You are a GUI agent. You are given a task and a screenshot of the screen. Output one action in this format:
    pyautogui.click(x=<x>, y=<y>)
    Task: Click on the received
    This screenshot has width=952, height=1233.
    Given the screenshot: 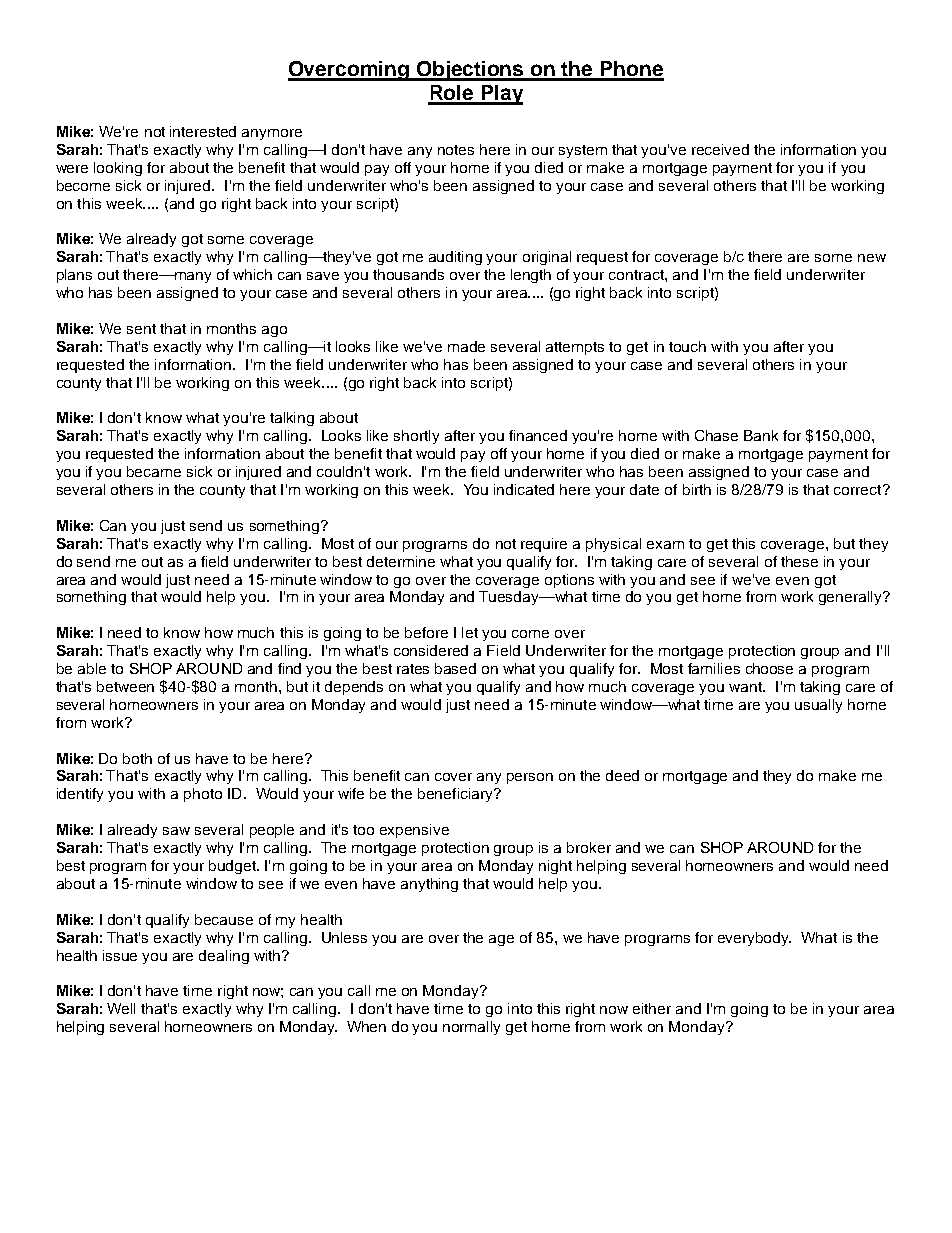 What is the action you would take?
    pyautogui.click(x=720, y=149)
